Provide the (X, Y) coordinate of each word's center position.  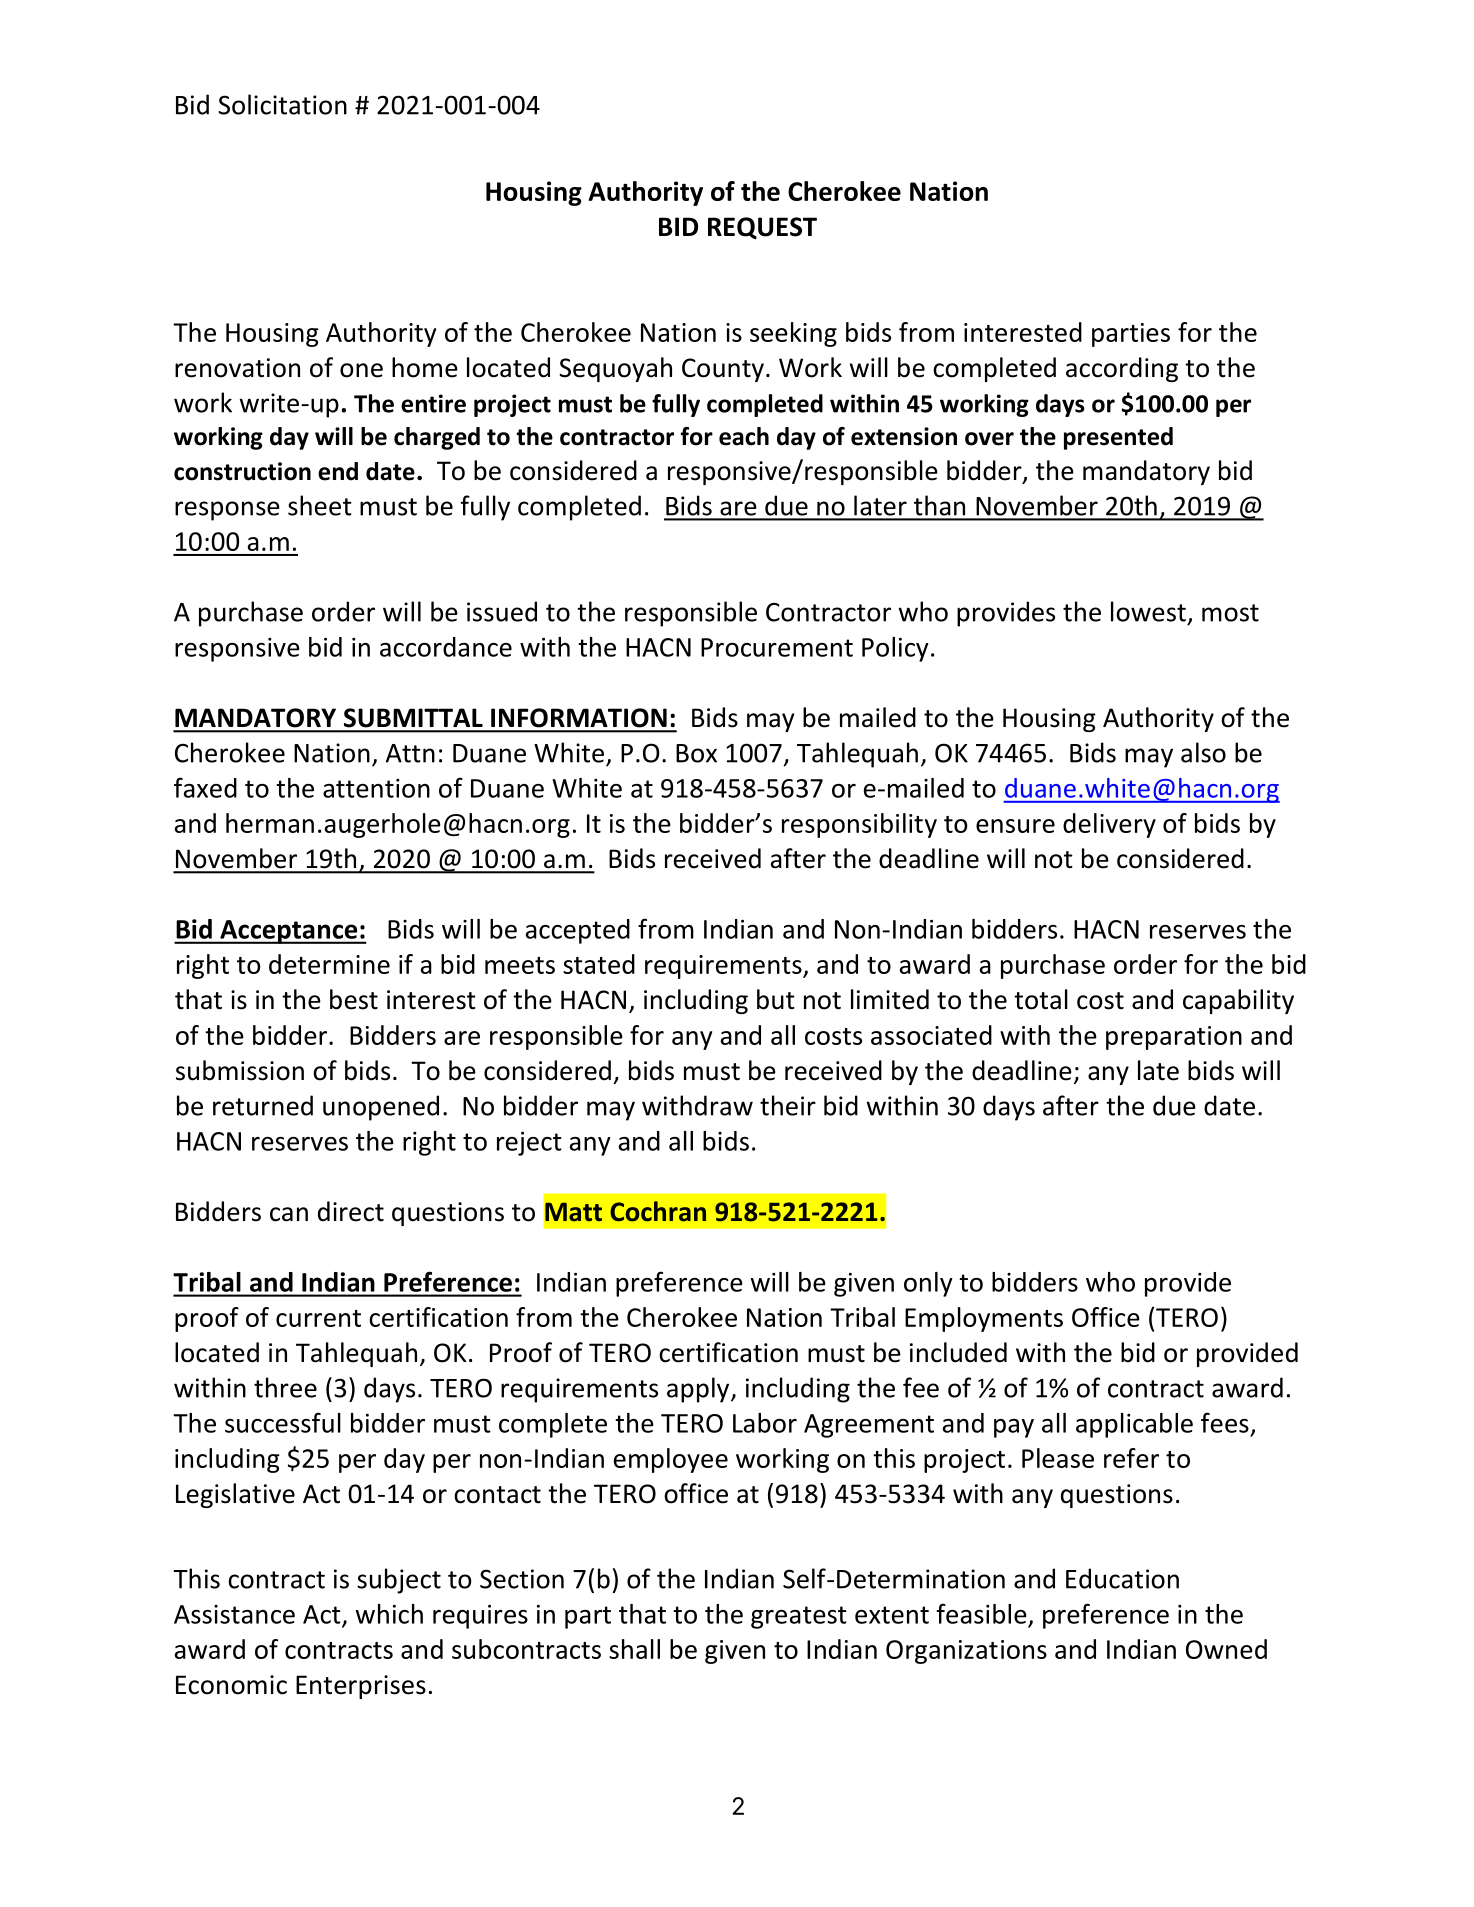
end (338, 471)
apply (699, 1390)
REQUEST (762, 228)
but (776, 999)
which (389, 1614)
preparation (1174, 1038)
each (744, 436)
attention (376, 788)
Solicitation (282, 104)
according (1122, 369)
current (318, 1318)
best (354, 999)
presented (1118, 438)
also (1203, 752)
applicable (1134, 1425)
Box (696, 753)
